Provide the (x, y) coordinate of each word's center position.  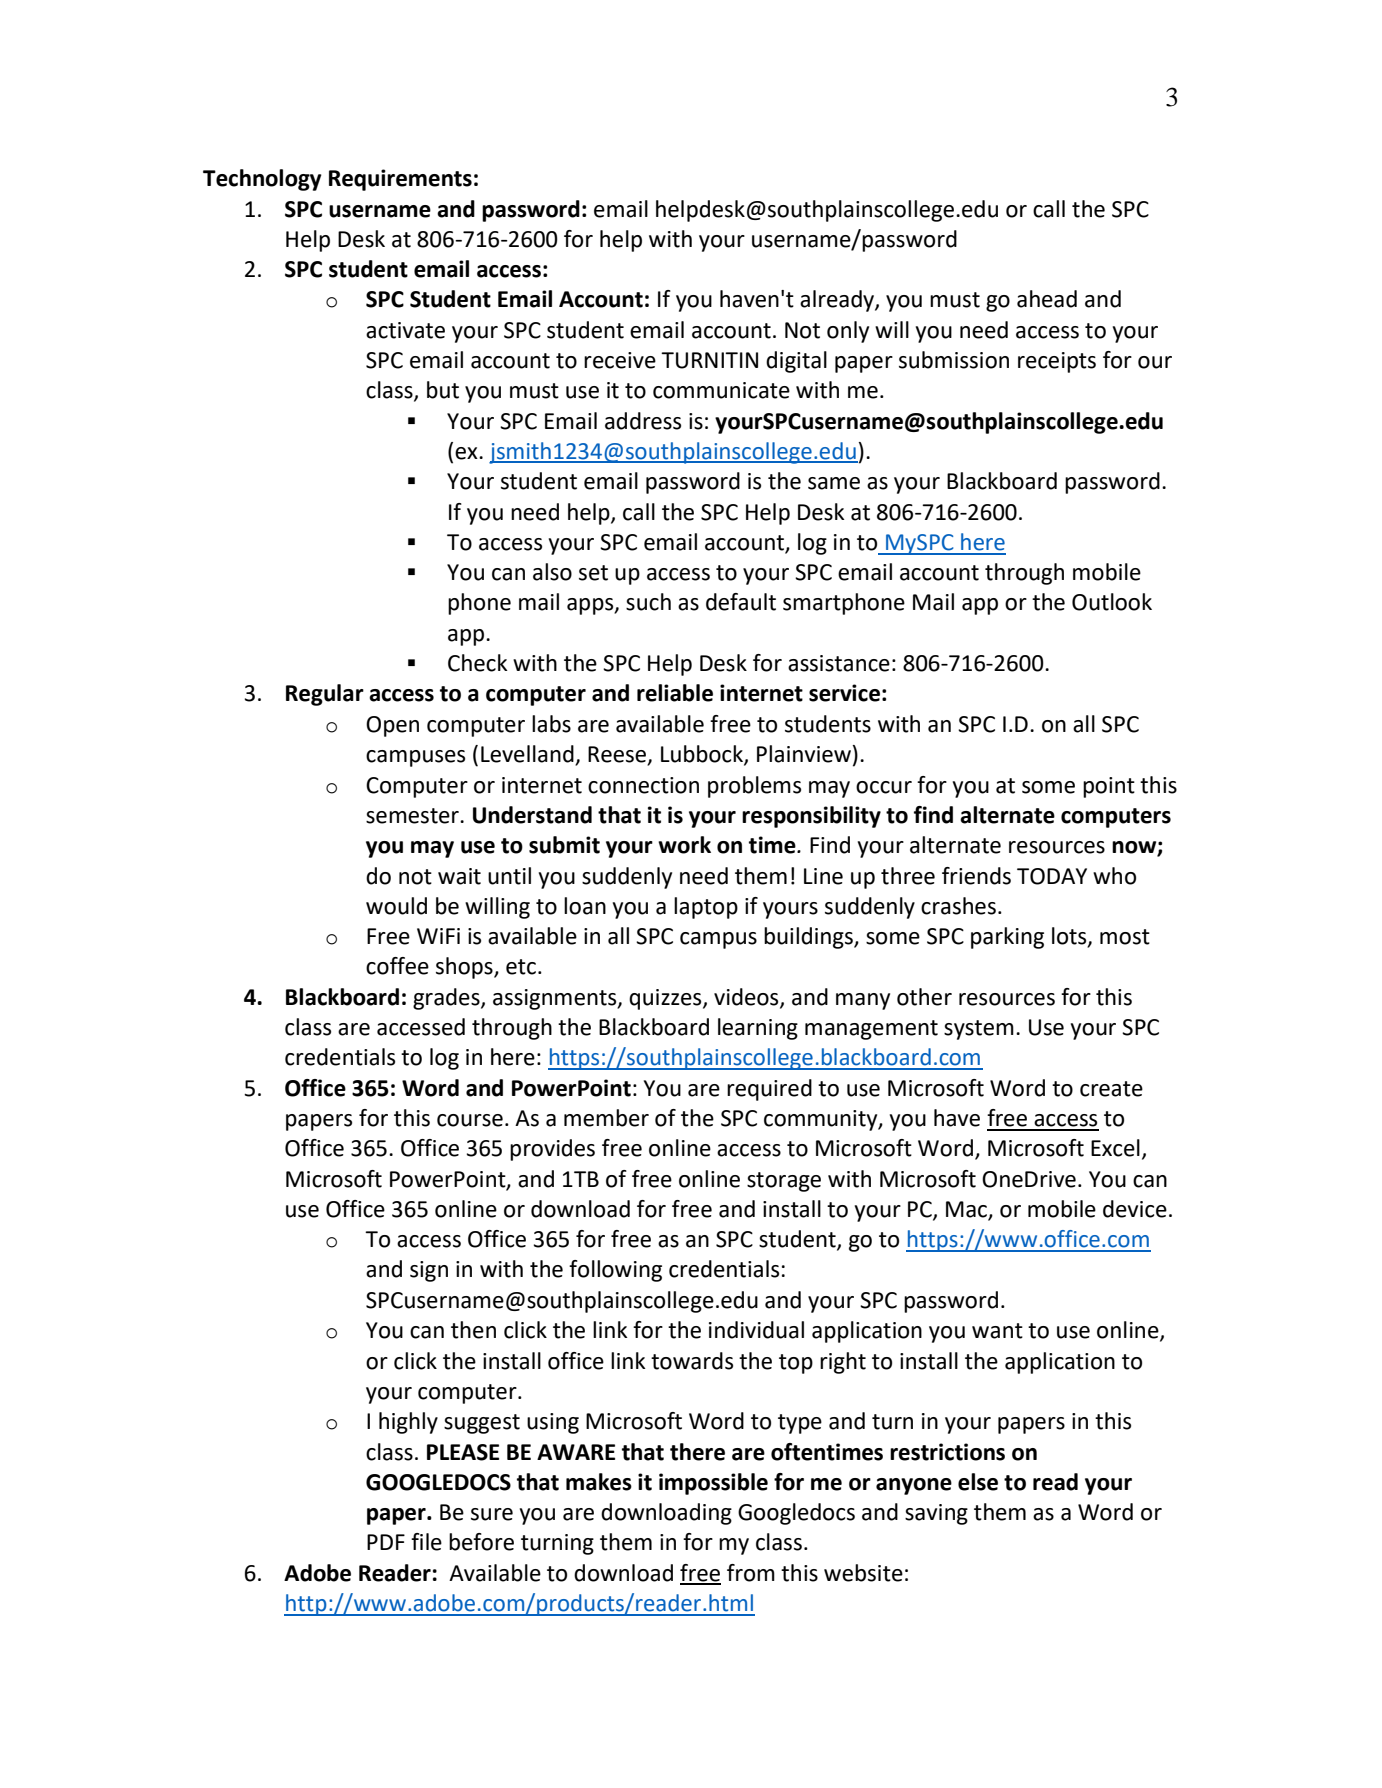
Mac (966, 1209)
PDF (386, 1542)
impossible (713, 1484)
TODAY (1052, 876)
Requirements (400, 180)
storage (784, 1182)
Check (478, 663)
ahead (1047, 299)
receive (620, 360)
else (978, 1482)
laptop (706, 908)
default (741, 602)
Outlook (1112, 602)
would (396, 906)
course (470, 1120)
